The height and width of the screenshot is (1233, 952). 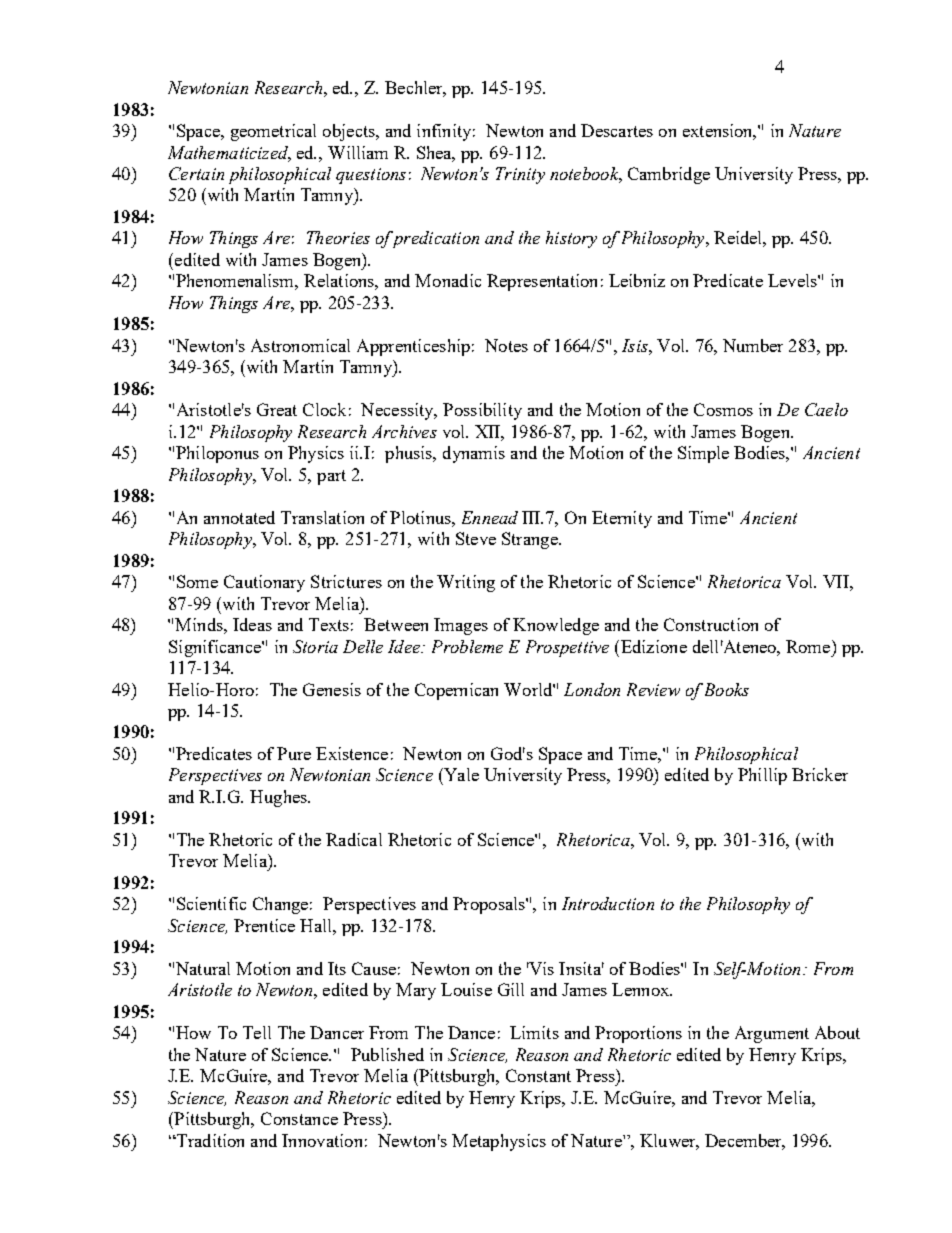 I want to click on part, so click(x=331, y=477).
